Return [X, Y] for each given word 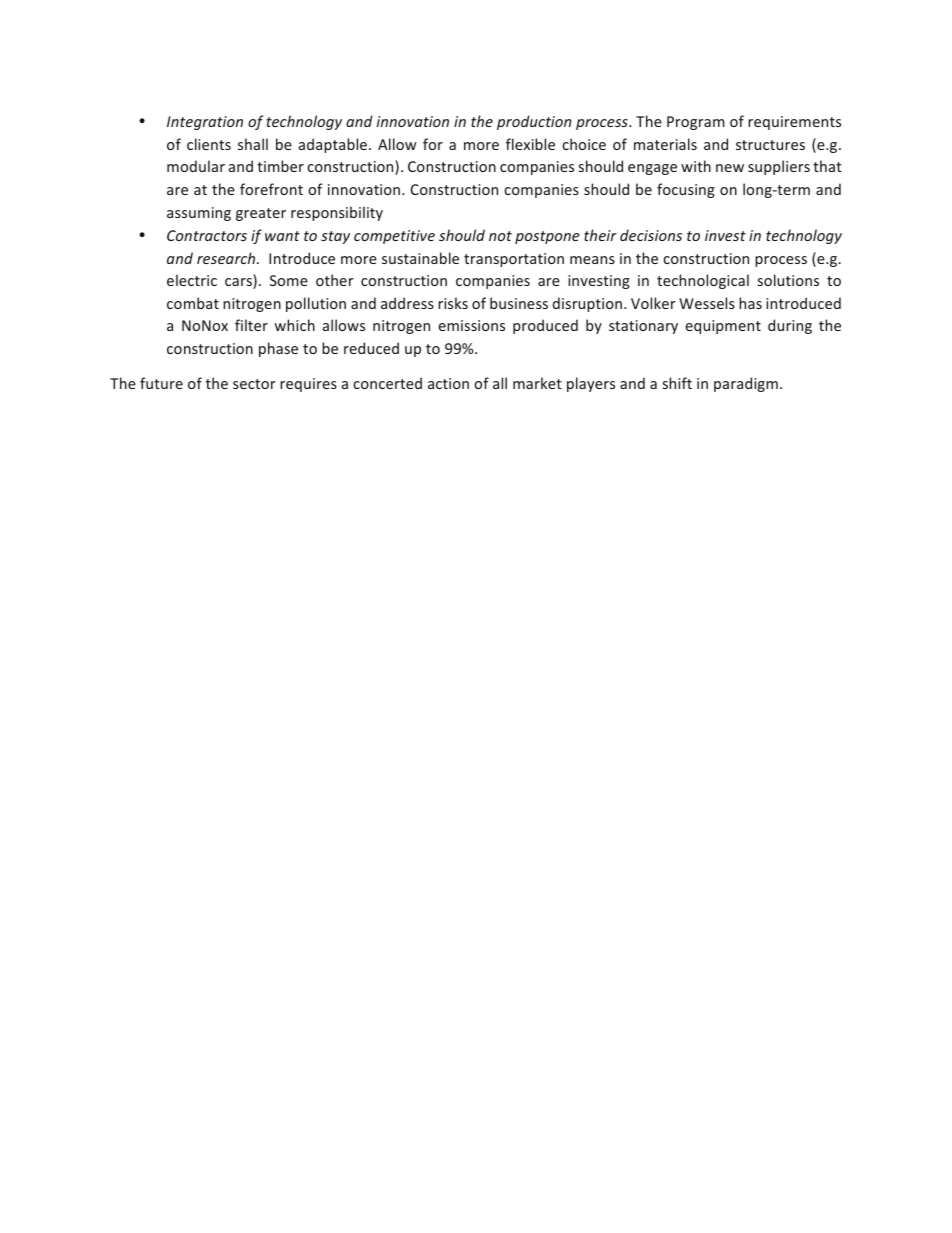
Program [696, 123]
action [448, 383]
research [227, 258]
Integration [205, 123]
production [534, 122]
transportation [514, 260]
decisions [651, 235]
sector [254, 384]
